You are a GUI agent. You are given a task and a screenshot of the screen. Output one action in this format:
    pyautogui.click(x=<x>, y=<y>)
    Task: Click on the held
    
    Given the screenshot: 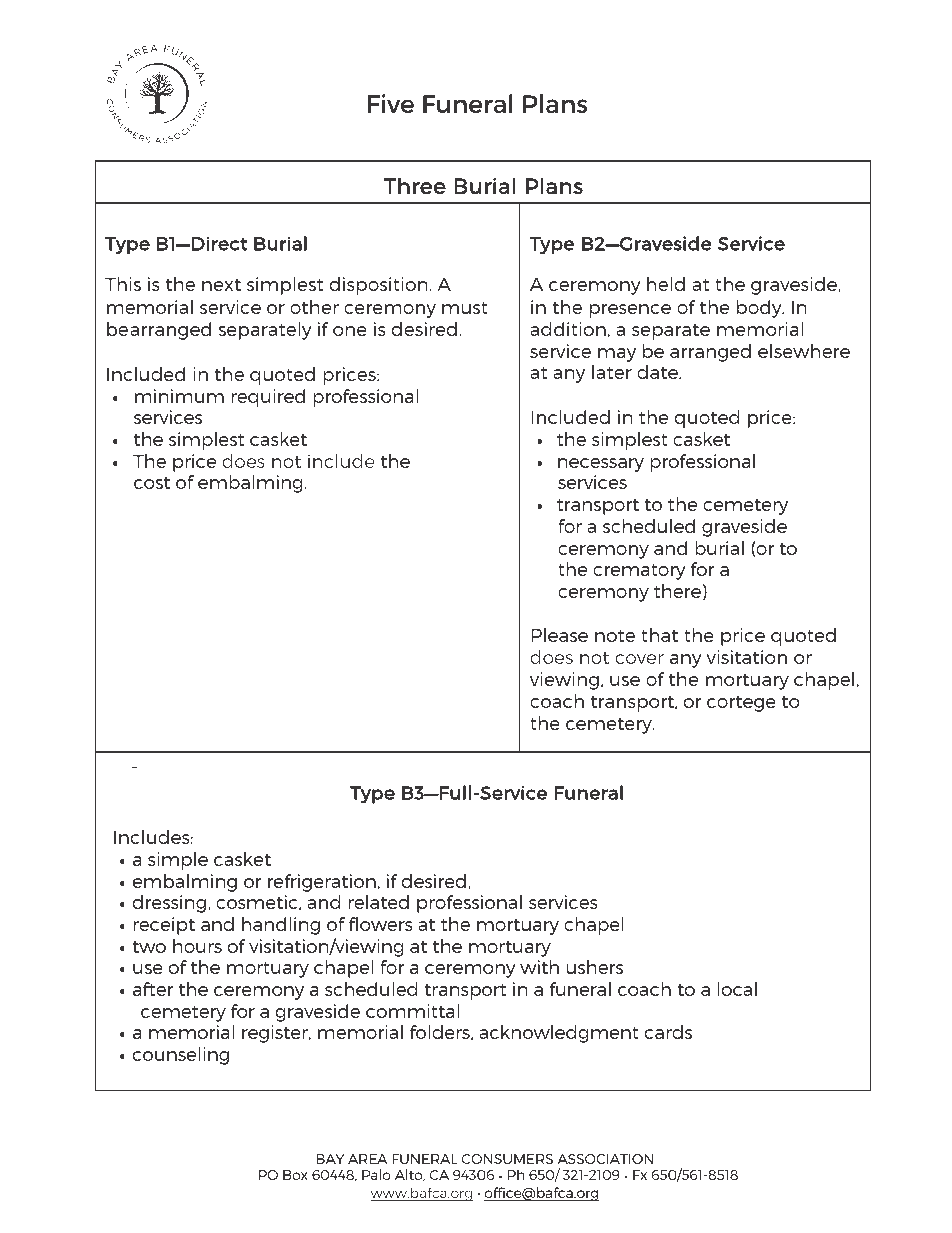 What is the action you would take?
    pyautogui.click(x=666, y=284)
